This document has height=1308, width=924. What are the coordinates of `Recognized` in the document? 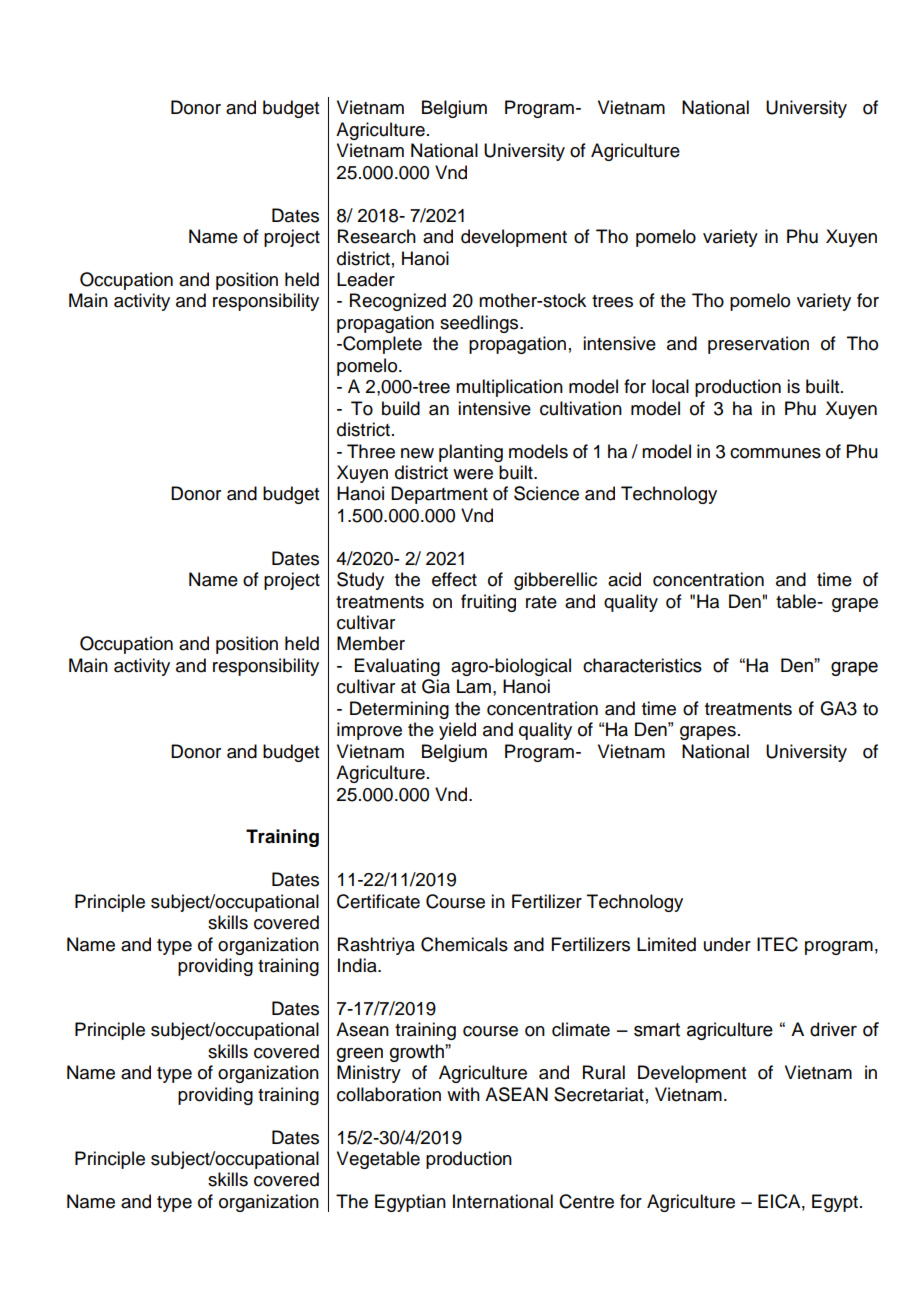 It's located at (398, 302).
